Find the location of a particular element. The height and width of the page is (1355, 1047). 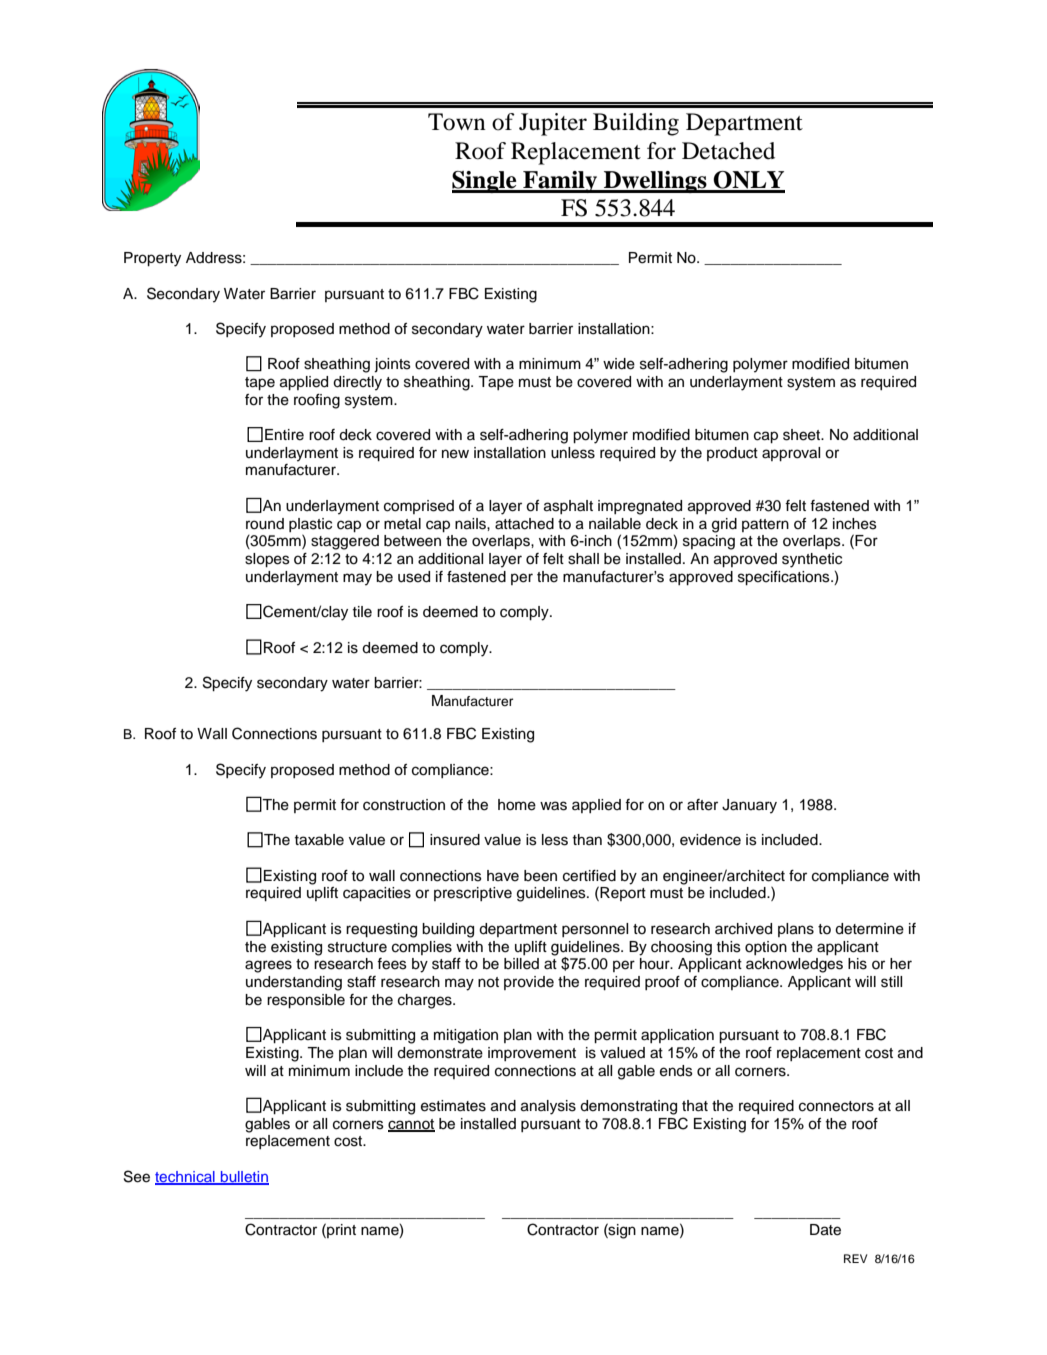

pattern is located at coordinates (765, 525).
